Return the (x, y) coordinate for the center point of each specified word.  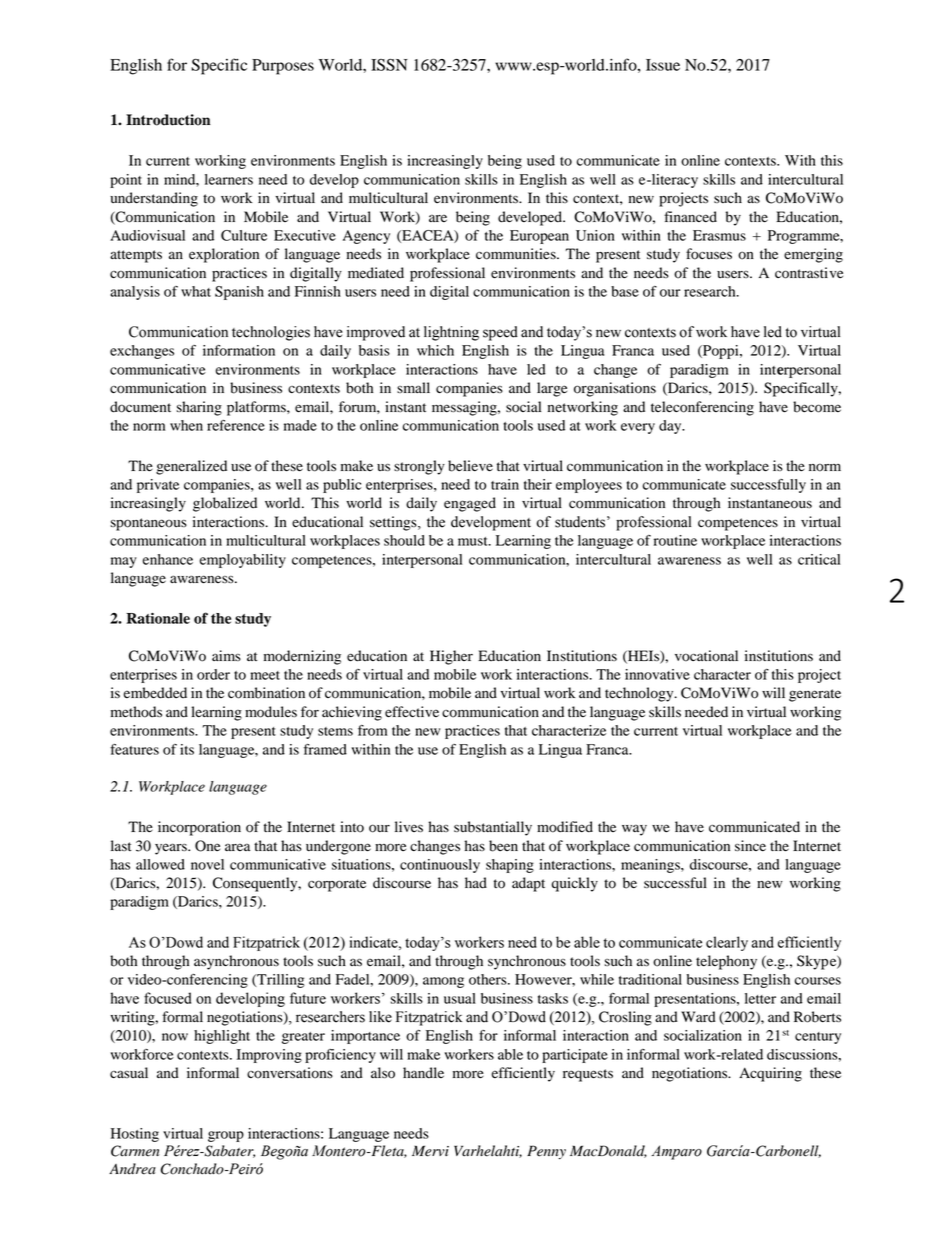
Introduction (168, 120)
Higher (451, 657)
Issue (663, 65)
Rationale (158, 618)
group (226, 1136)
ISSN (389, 64)
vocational (706, 656)
